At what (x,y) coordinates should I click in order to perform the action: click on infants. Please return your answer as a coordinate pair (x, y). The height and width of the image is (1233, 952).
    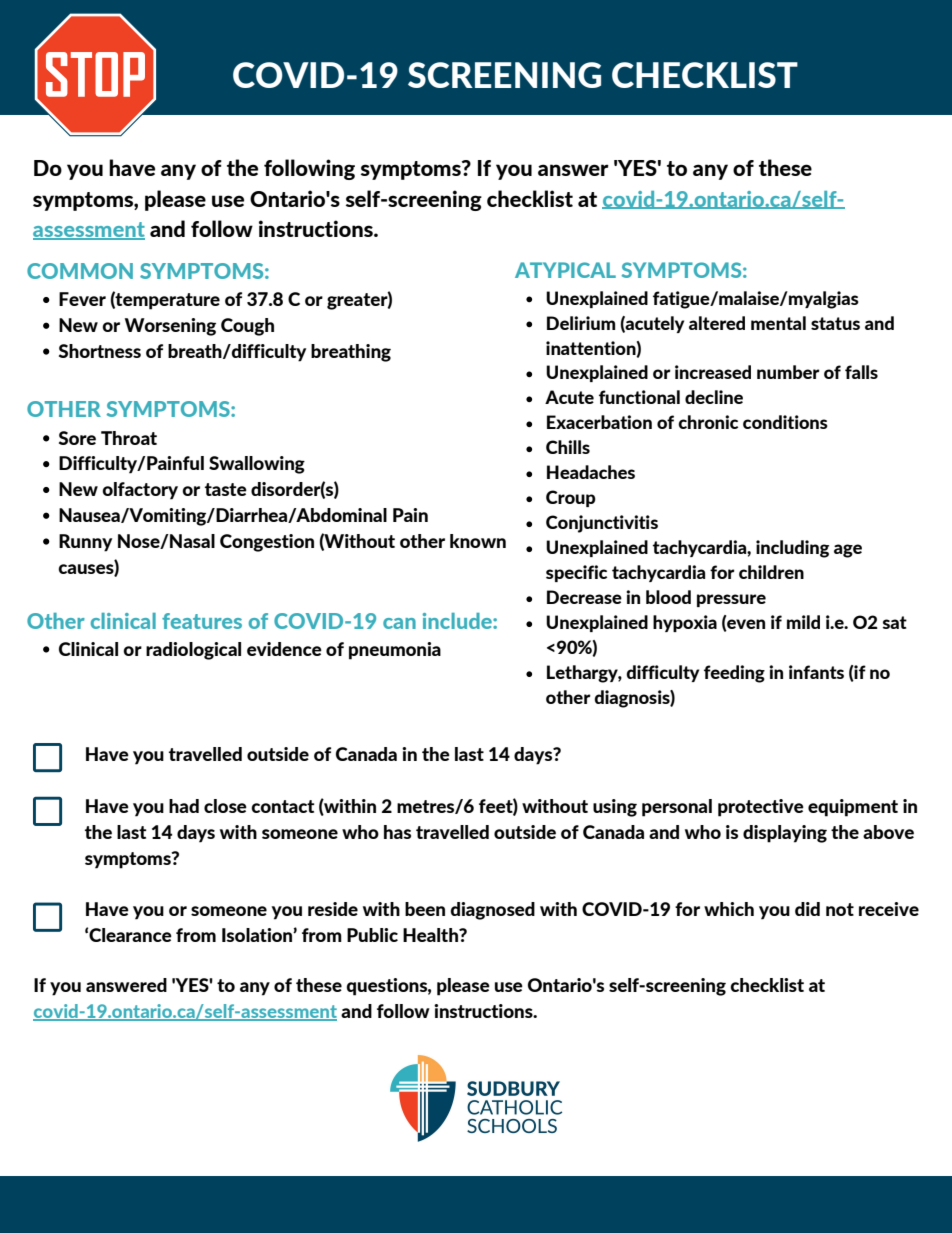
    Looking at the image, I should click on (816, 672).
